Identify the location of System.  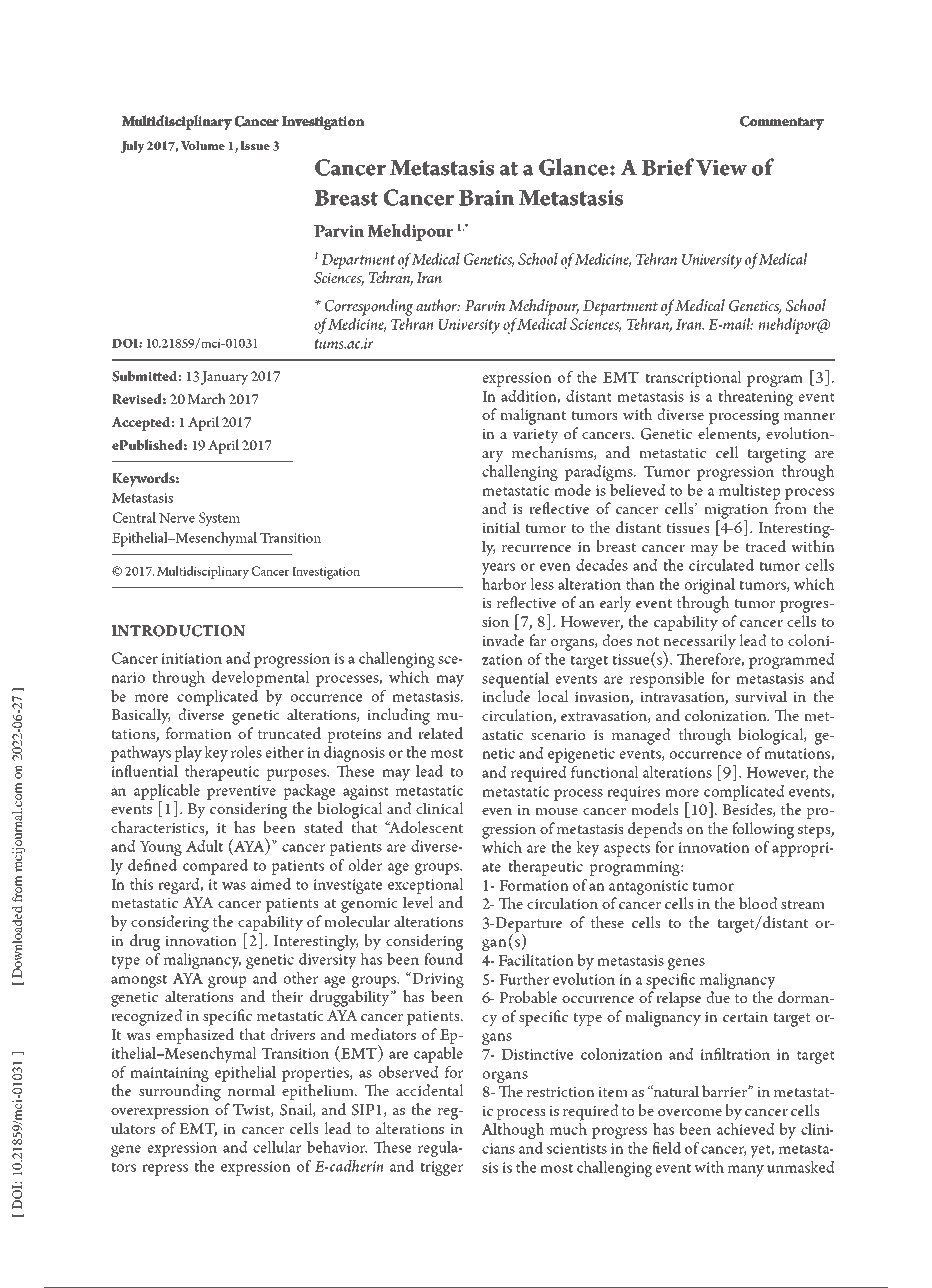
(219, 519).
